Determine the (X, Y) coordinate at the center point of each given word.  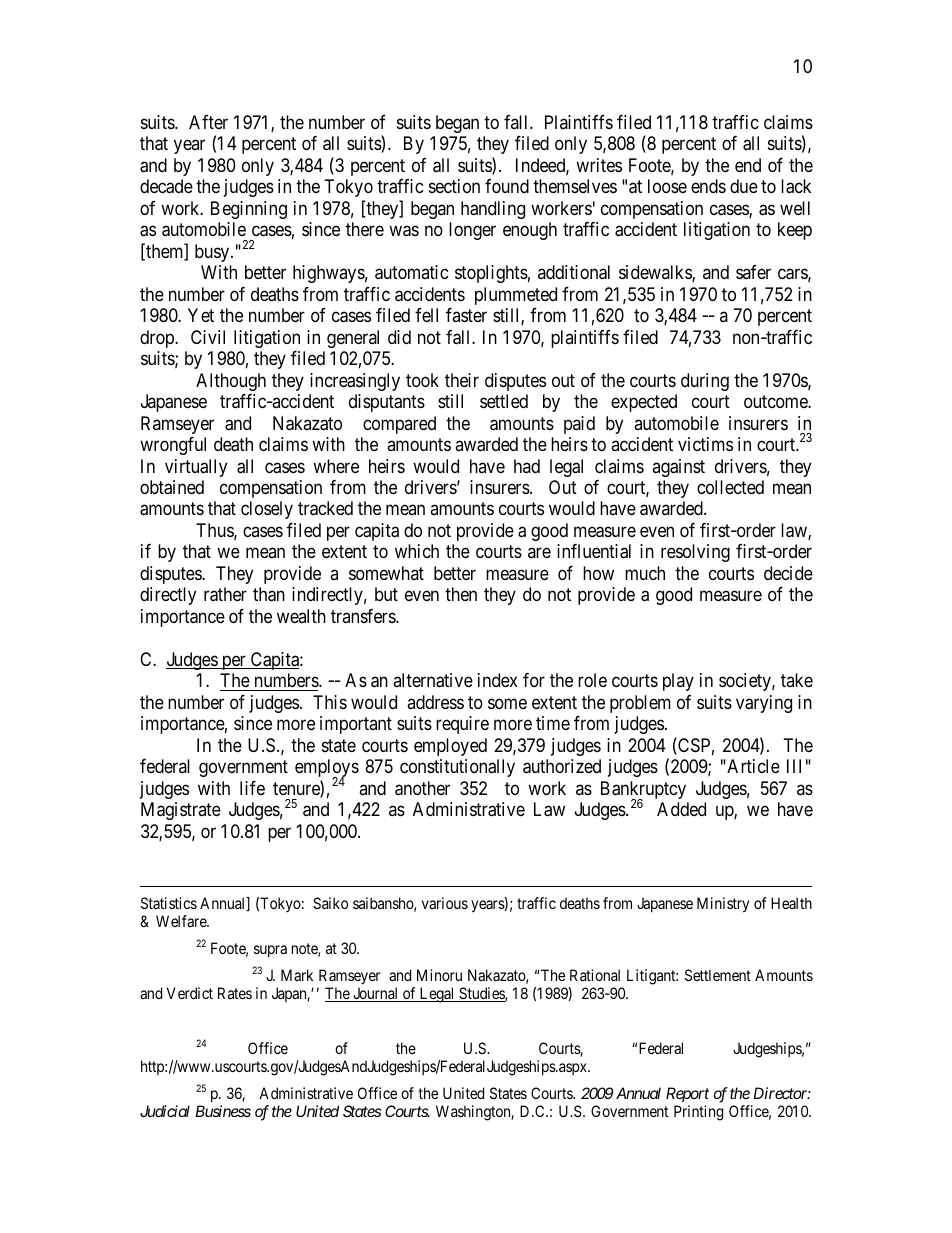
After (208, 122)
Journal (376, 994)
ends (708, 186)
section (454, 186)
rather (225, 594)
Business (223, 1111)
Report (687, 1094)
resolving (695, 553)
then (461, 594)
